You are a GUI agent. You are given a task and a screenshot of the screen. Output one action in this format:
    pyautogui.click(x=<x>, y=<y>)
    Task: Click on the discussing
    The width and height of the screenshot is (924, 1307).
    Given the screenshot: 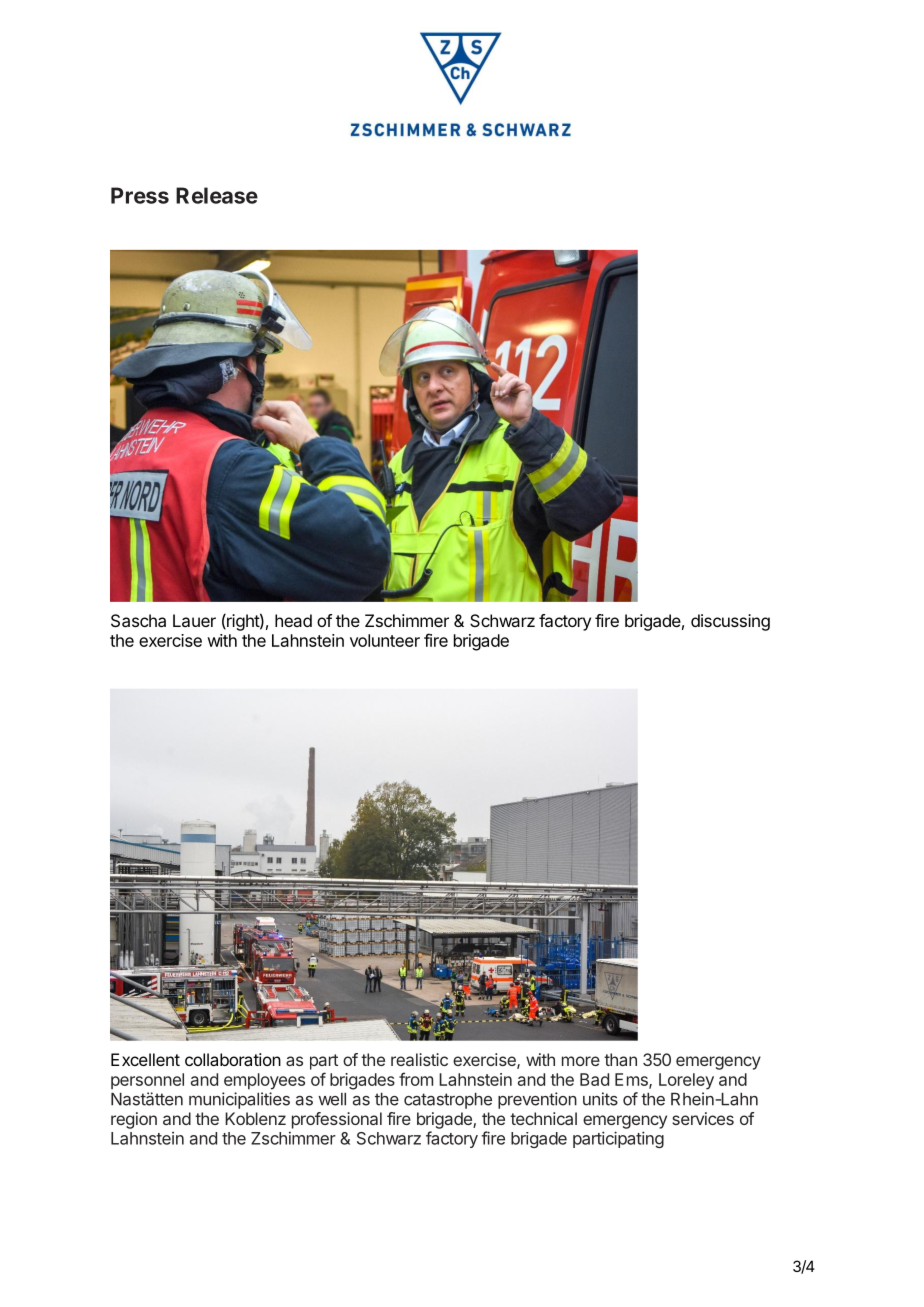 What is the action you would take?
    pyautogui.click(x=730, y=622)
